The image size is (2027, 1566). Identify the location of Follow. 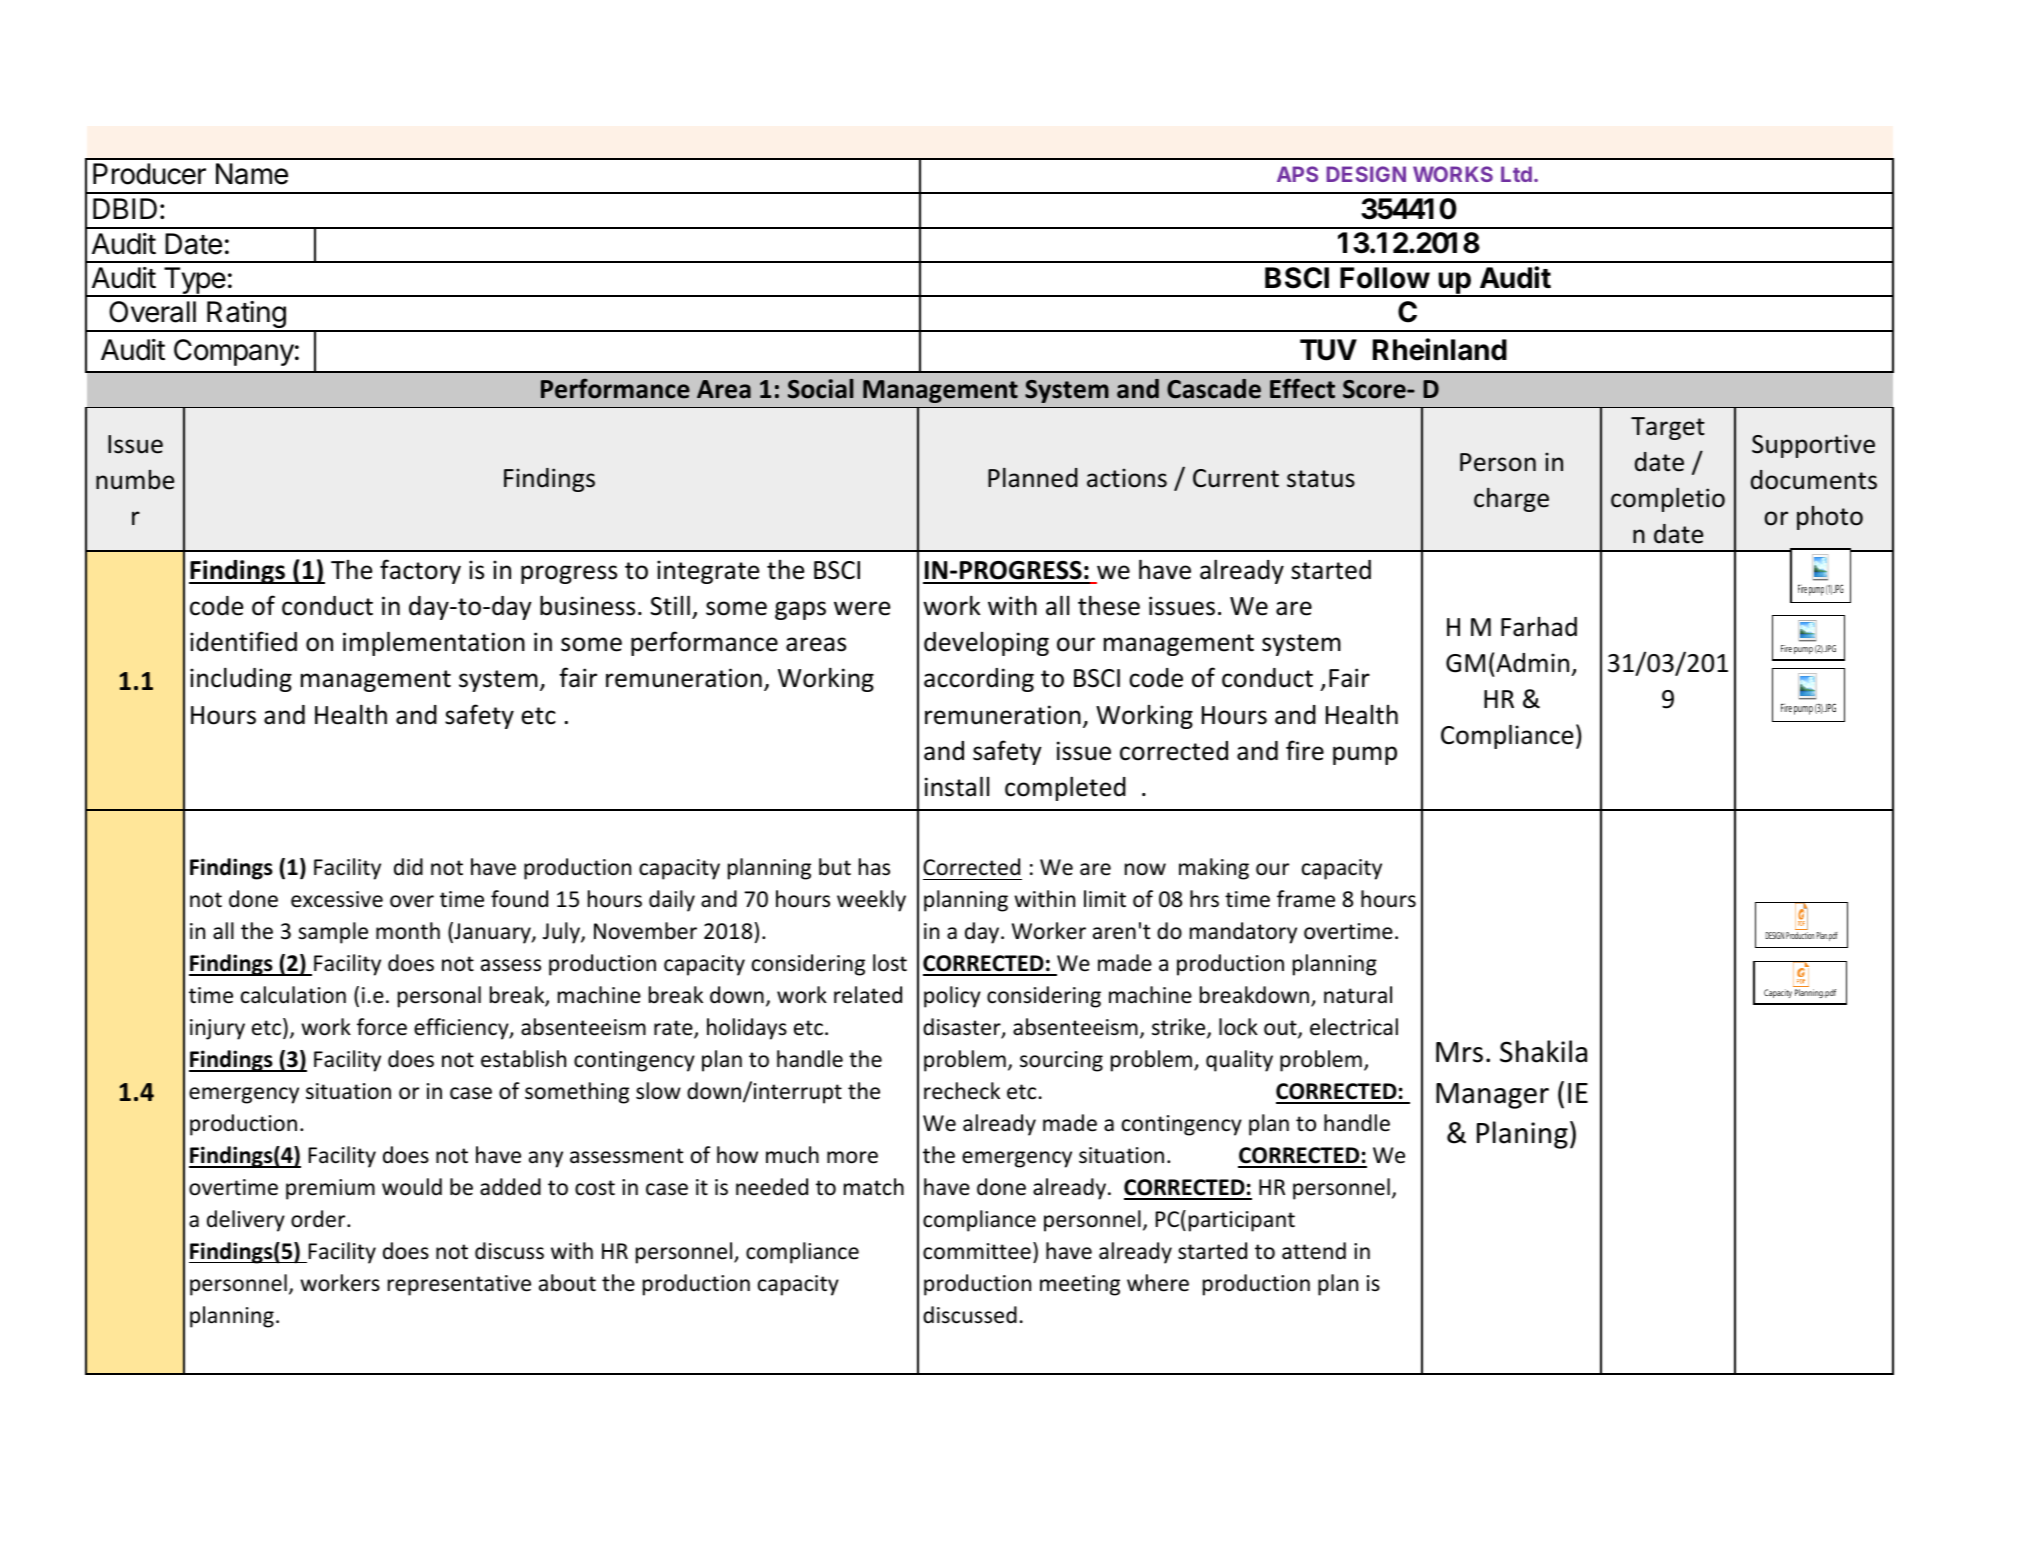
(1385, 278).
